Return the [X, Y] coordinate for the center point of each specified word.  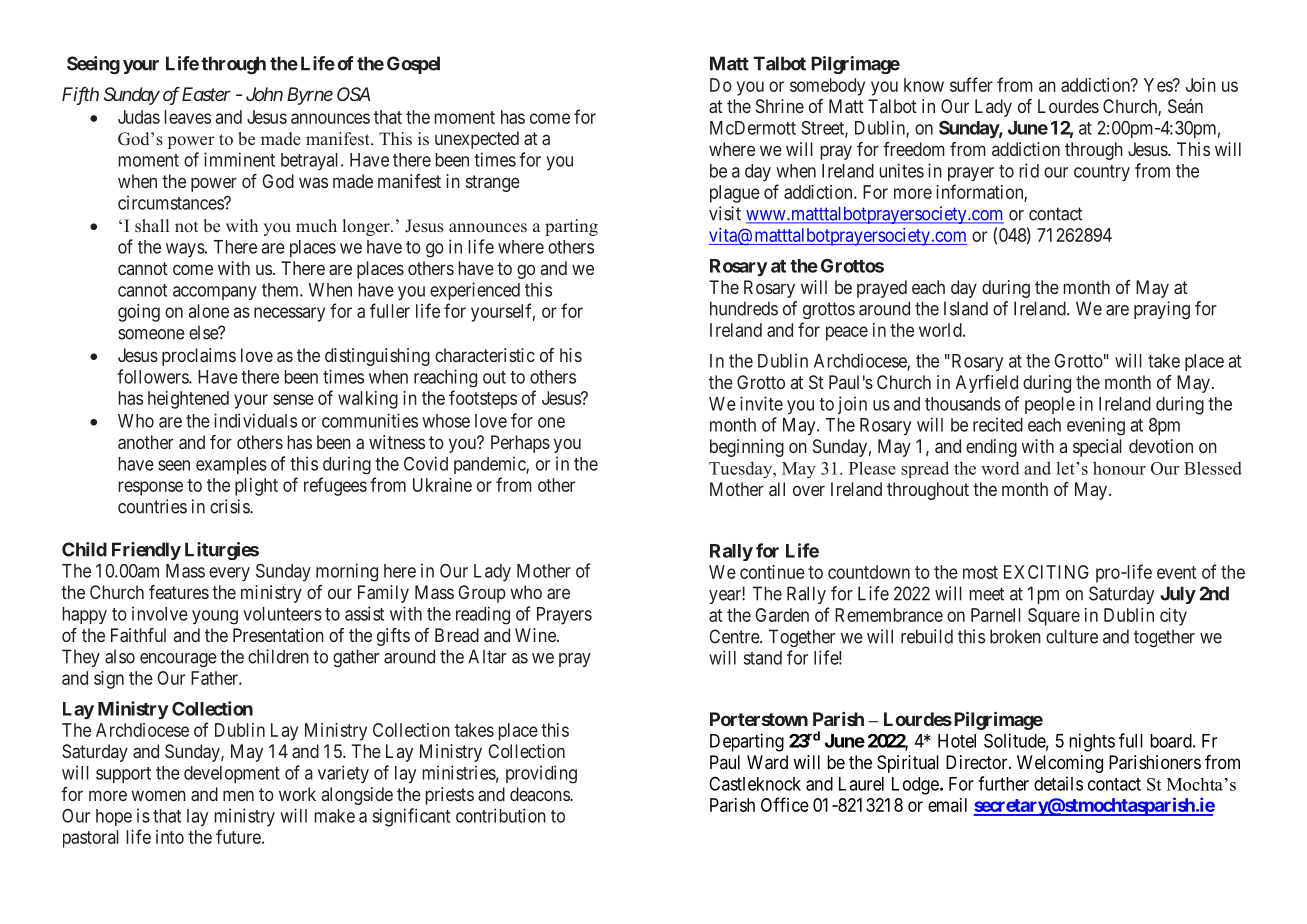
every [229, 574]
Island [966, 308]
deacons [540, 794]
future [238, 836]
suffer [971, 84]
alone [209, 311]
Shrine [780, 106]
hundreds [744, 308]
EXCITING [1046, 572]
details [1058, 783]
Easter [206, 94]
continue [772, 572]
